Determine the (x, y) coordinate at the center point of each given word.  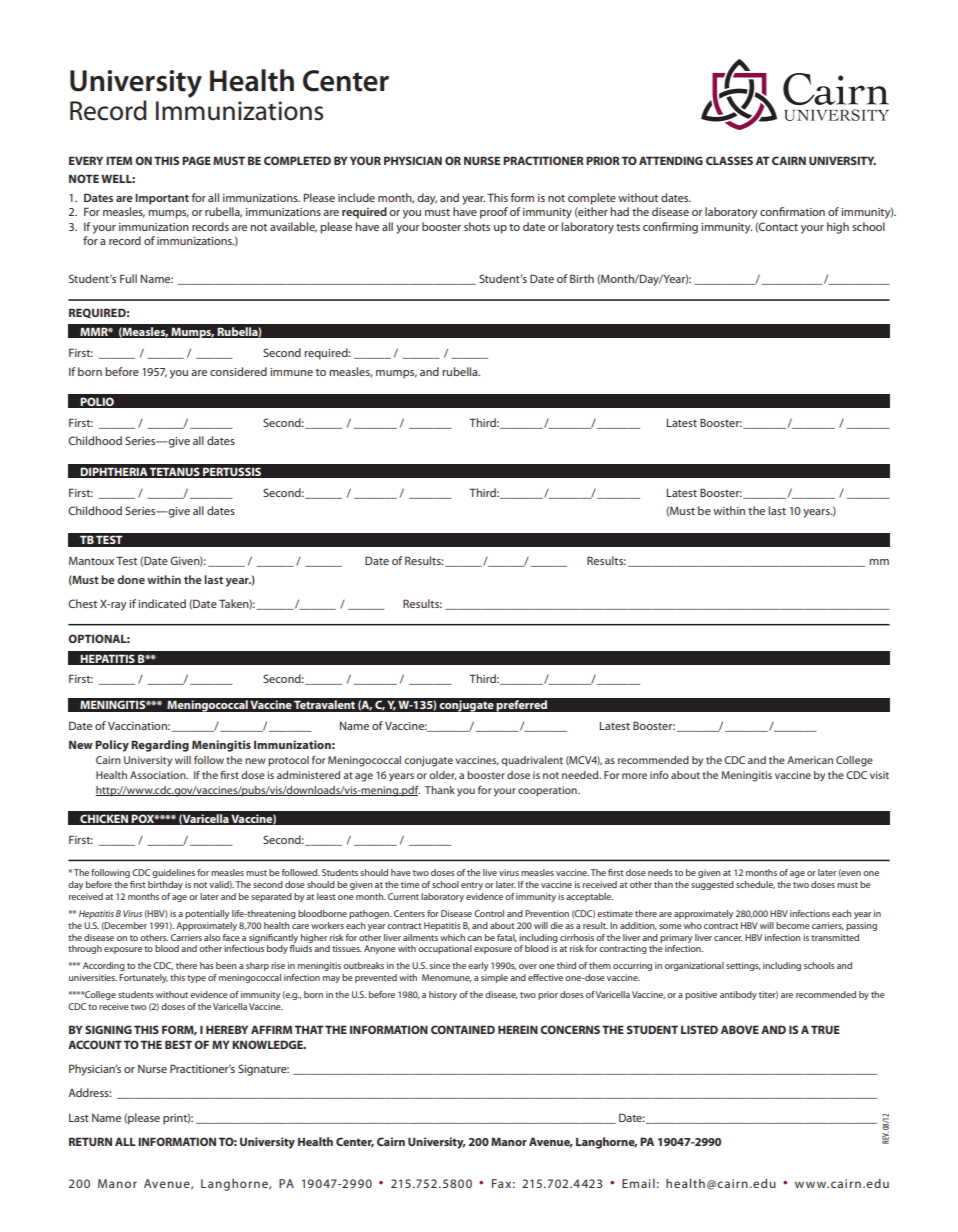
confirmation (792, 211)
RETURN (90, 1141)
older (442, 775)
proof (494, 213)
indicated (162, 603)
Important (162, 199)
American (810, 760)
